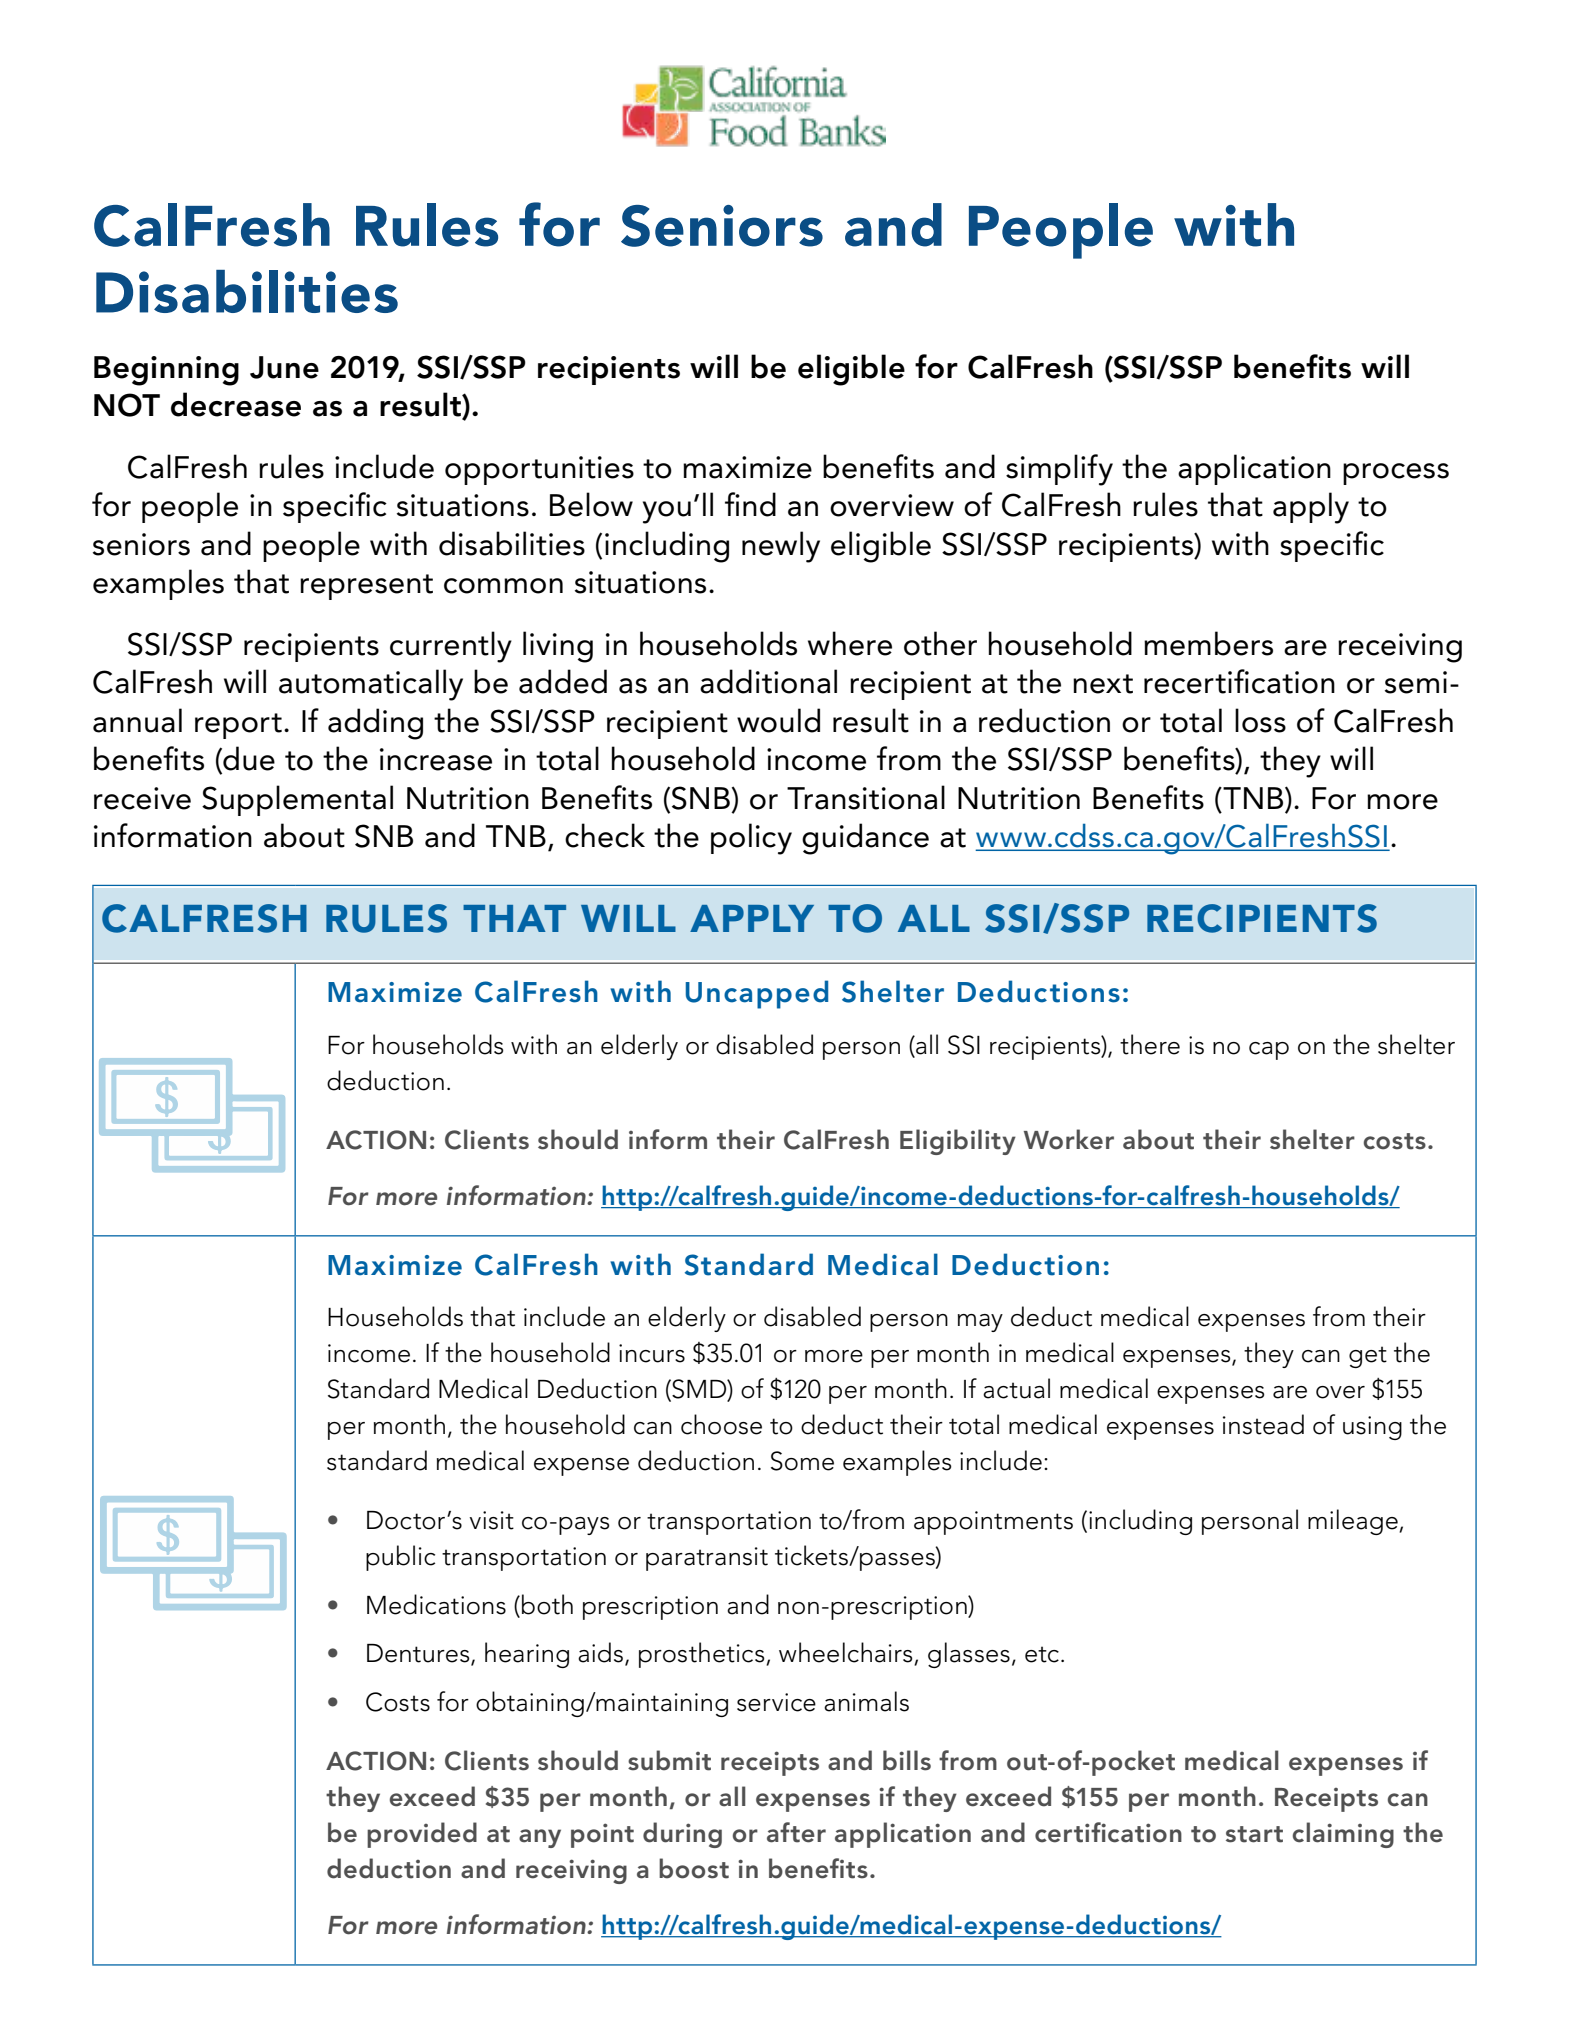 Image resolution: width=1569 pixels, height=2031 pixels. I want to click on policy, so click(751, 839).
